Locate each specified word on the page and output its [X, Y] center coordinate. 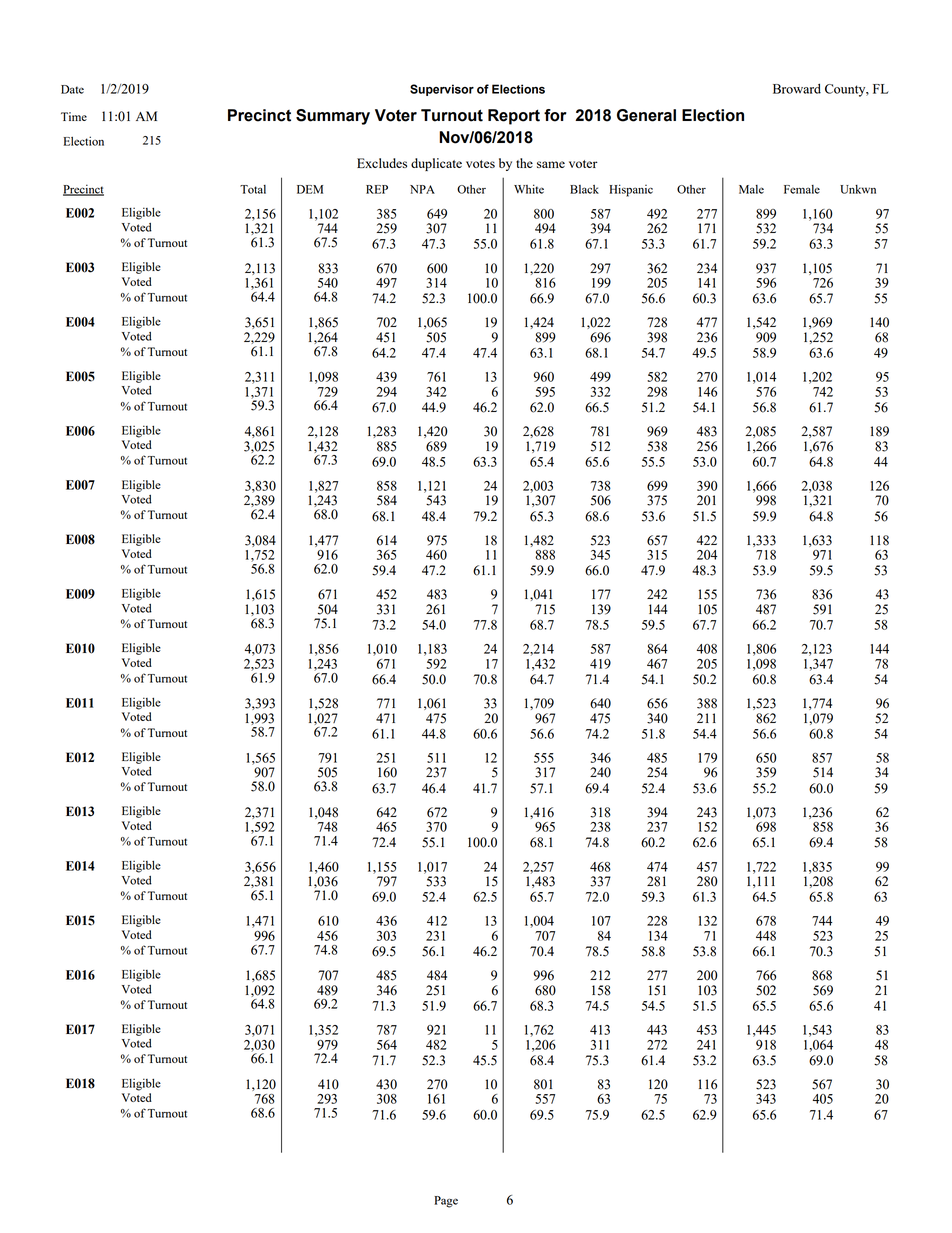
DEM [310, 189]
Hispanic [631, 190]
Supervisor [442, 90]
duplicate [436, 164]
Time [74, 116]
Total [253, 189]
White [529, 189]
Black [584, 189]
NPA [422, 189]
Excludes [382, 163]
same [551, 164]
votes [480, 164]
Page [446, 1202]
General [646, 115]
